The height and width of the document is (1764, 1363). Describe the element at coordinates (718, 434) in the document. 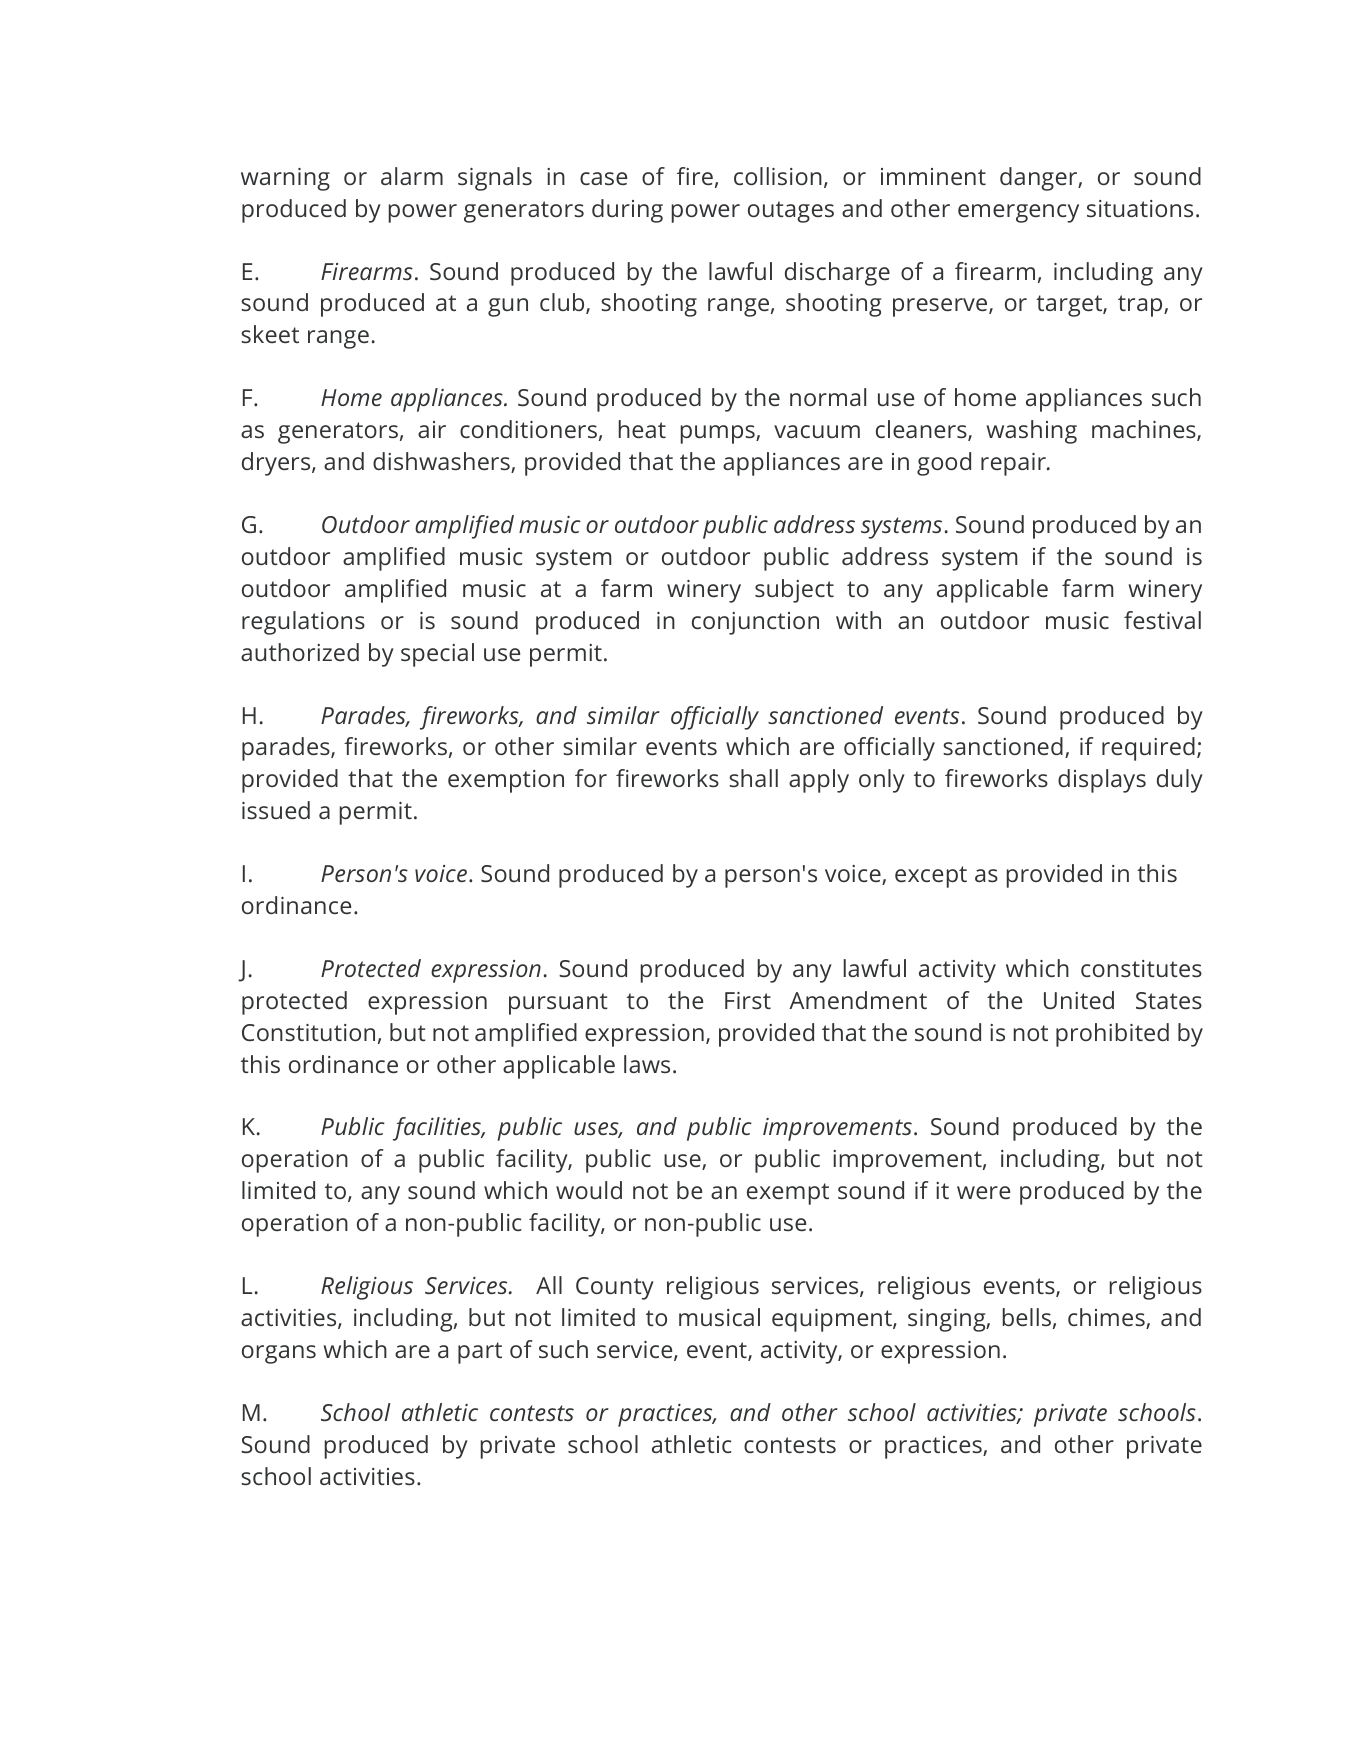

I see `pumps` at that location.
